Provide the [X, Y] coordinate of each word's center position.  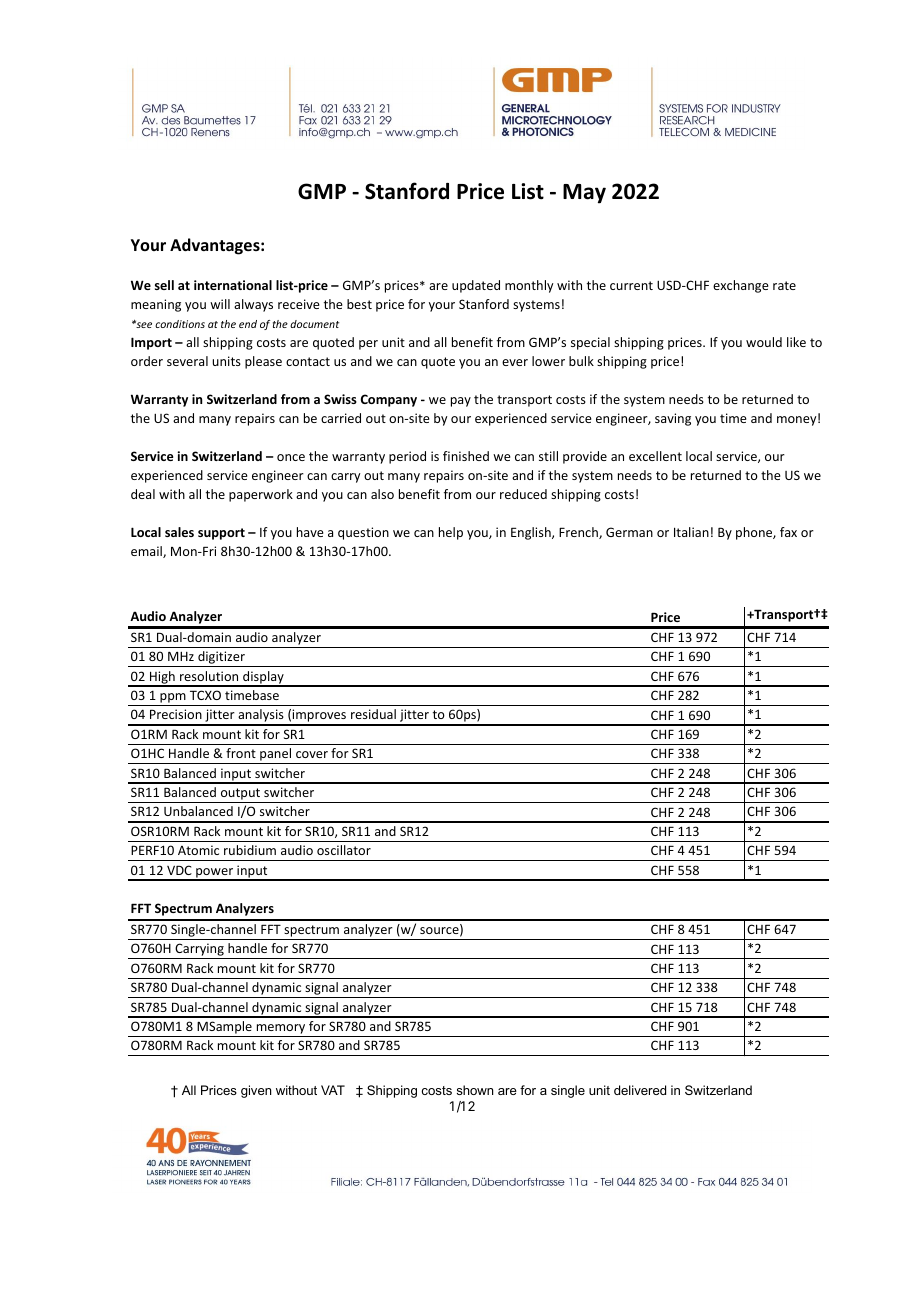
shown [475, 1090]
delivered [640, 1090]
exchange [741, 286]
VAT [333, 1090]
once [291, 457]
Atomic [198, 850]
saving [673, 419]
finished [466, 456]
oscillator [344, 850]
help [451, 533]
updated [476, 286]
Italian [691, 532]
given [256, 1091]
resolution [209, 676]
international [233, 285]
